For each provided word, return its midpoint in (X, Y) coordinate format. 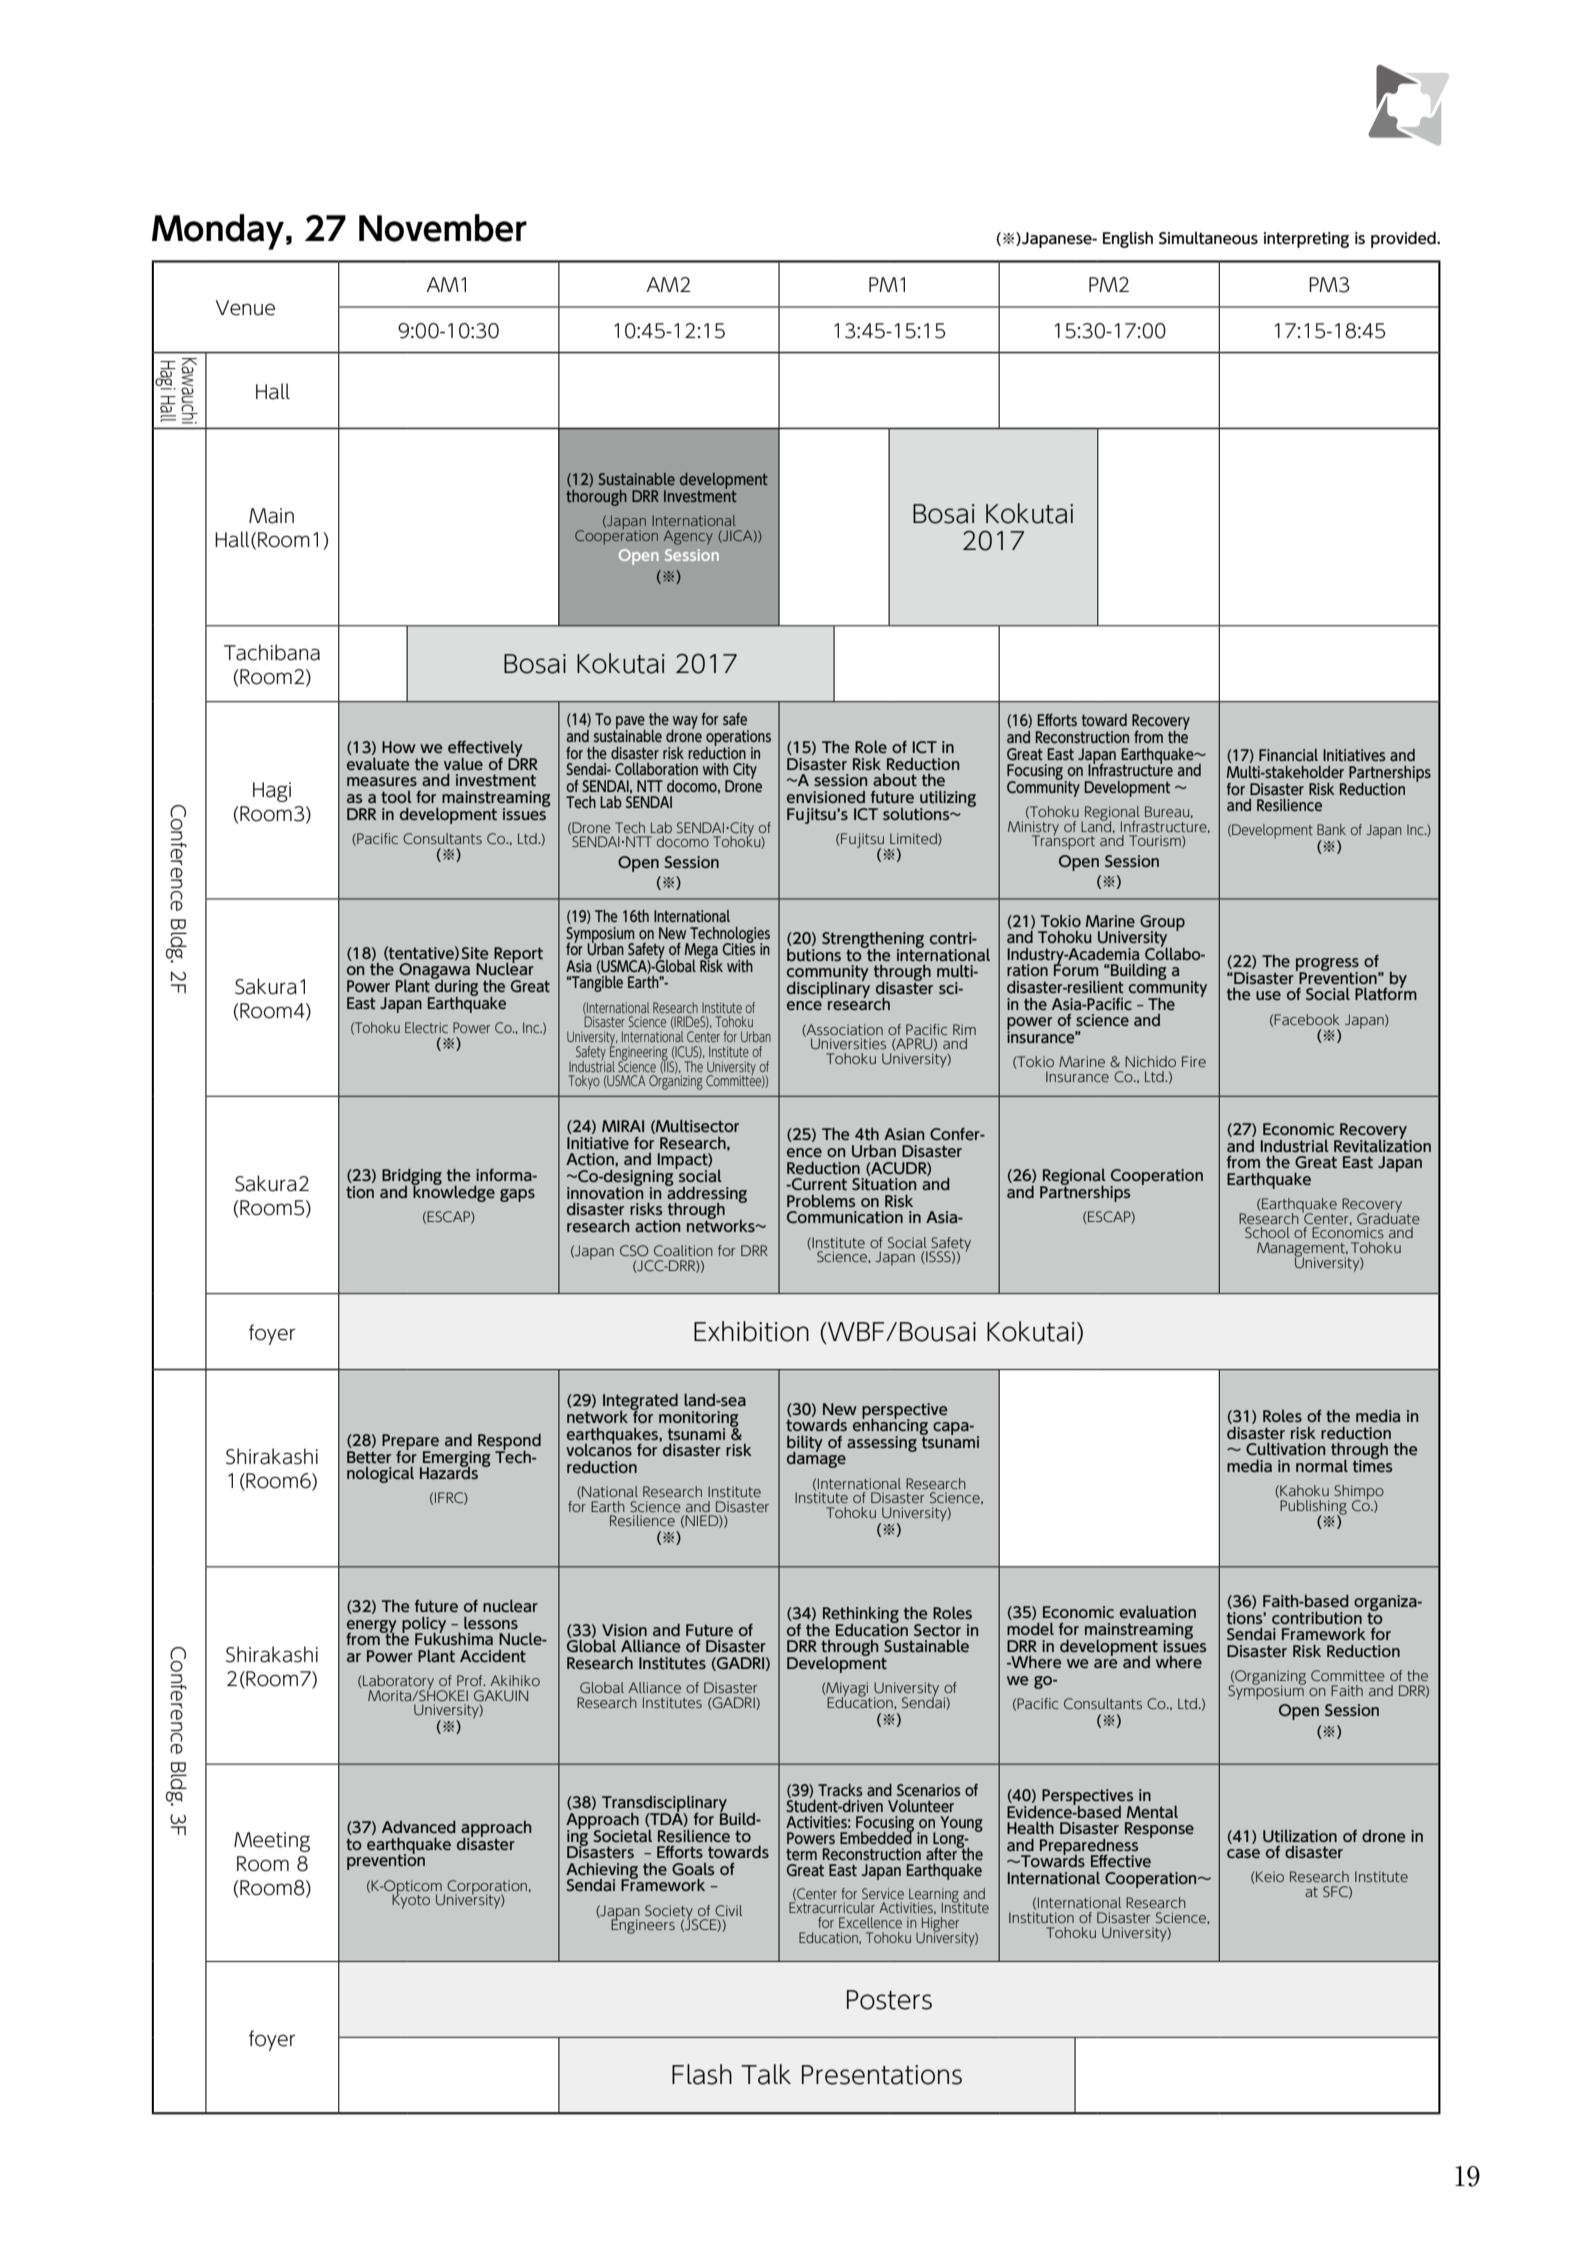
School (1267, 1232)
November (443, 228)
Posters (889, 2000)
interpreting (1306, 240)
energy (372, 1627)
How (399, 747)
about (895, 780)
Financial (1288, 755)
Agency (688, 537)
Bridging (412, 1178)
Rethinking (861, 1616)
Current (818, 1184)
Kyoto (411, 1900)
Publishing (1313, 1508)
